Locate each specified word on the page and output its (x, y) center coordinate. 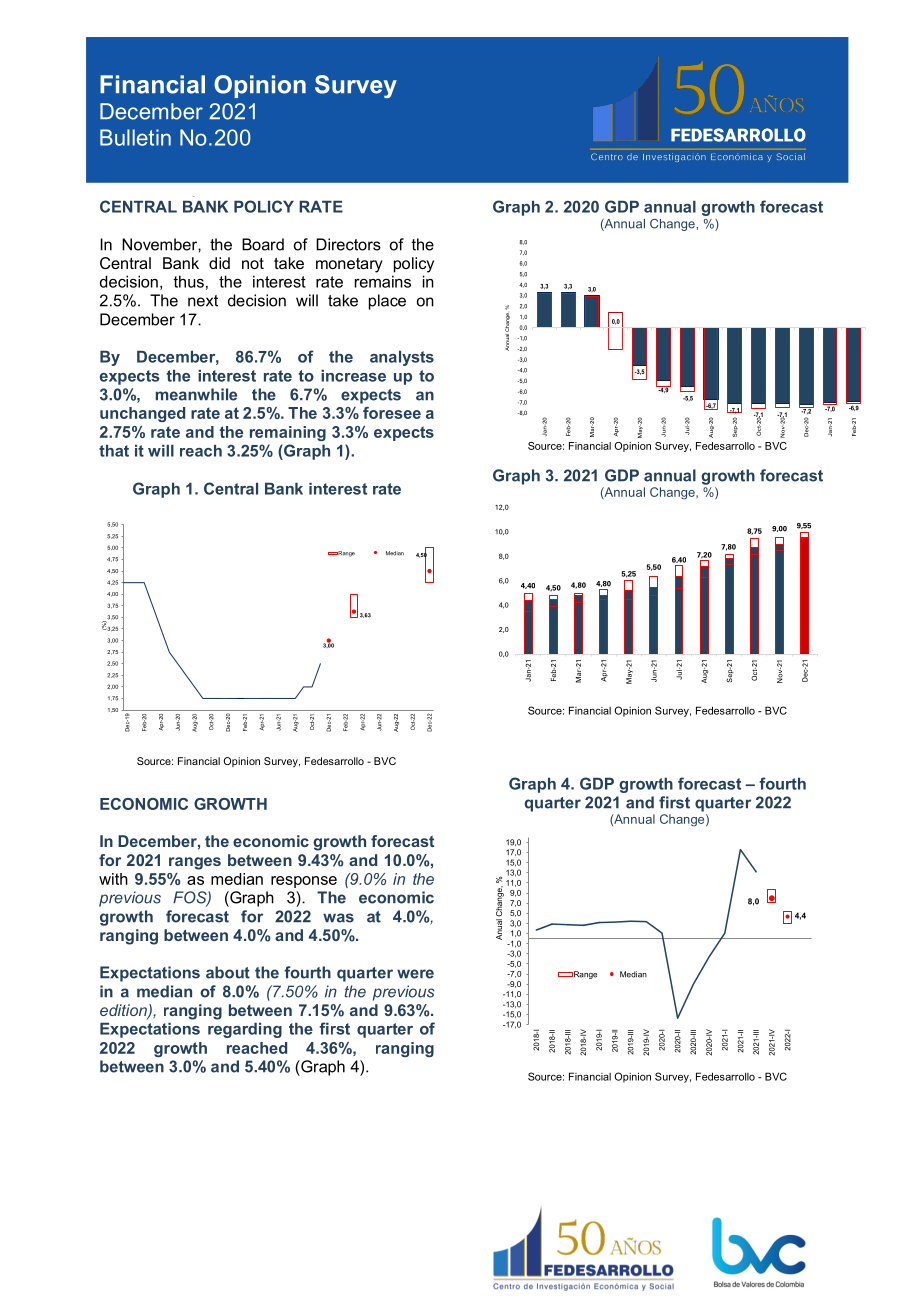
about (228, 972)
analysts (402, 358)
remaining (288, 433)
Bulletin (135, 137)
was (338, 918)
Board (263, 244)
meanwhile (196, 394)
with (113, 879)
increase (353, 376)
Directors (348, 244)
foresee (392, 413)
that (114, 451)
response (304, 882)
